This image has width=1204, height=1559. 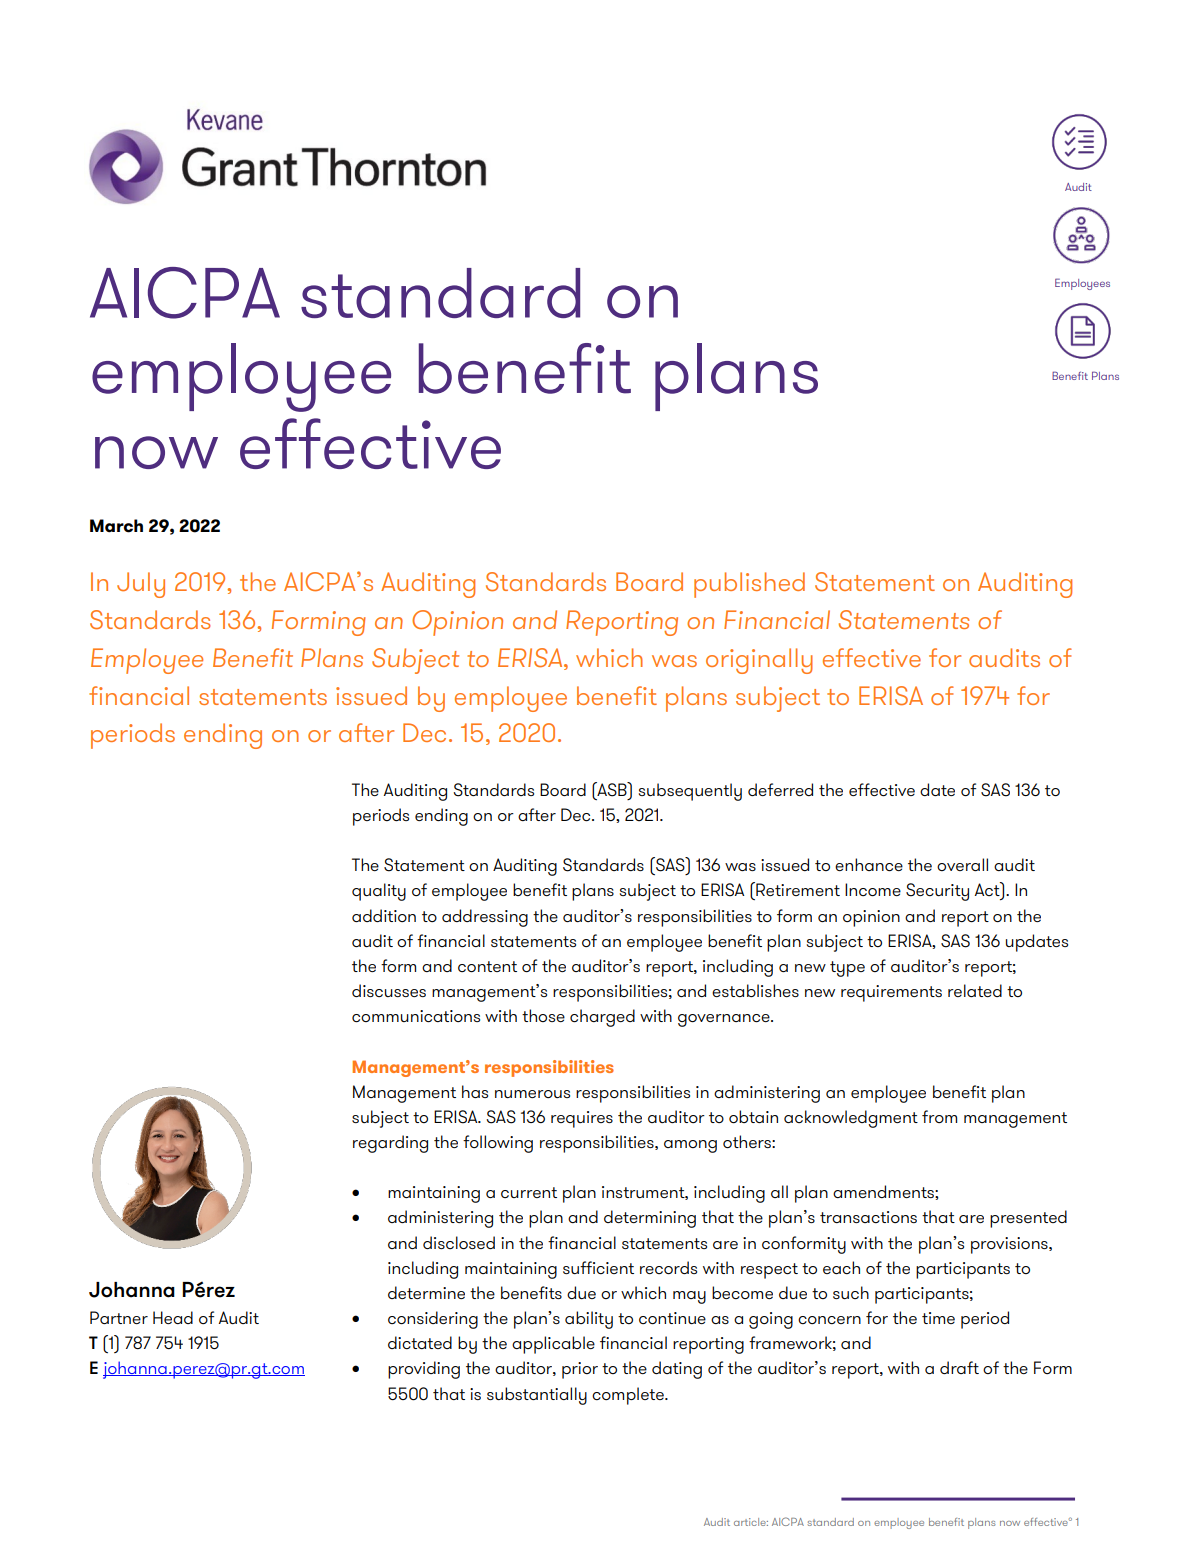 I want to click on published, so click(x=749, y=585).
